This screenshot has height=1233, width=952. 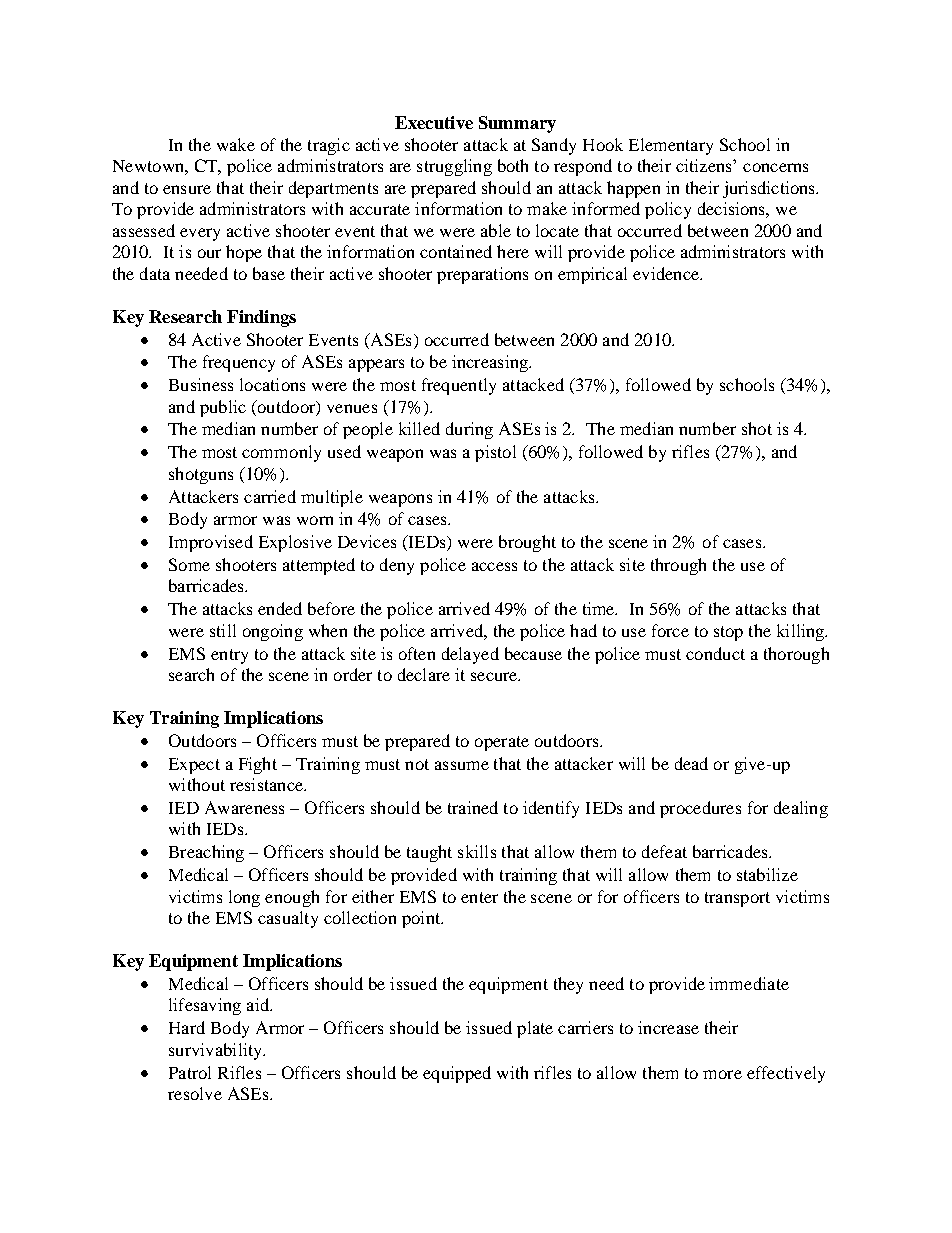 What do you see at coordinates (705, 165) in the screenshot?
I see `citizens` at bounding box center [705, 165].
